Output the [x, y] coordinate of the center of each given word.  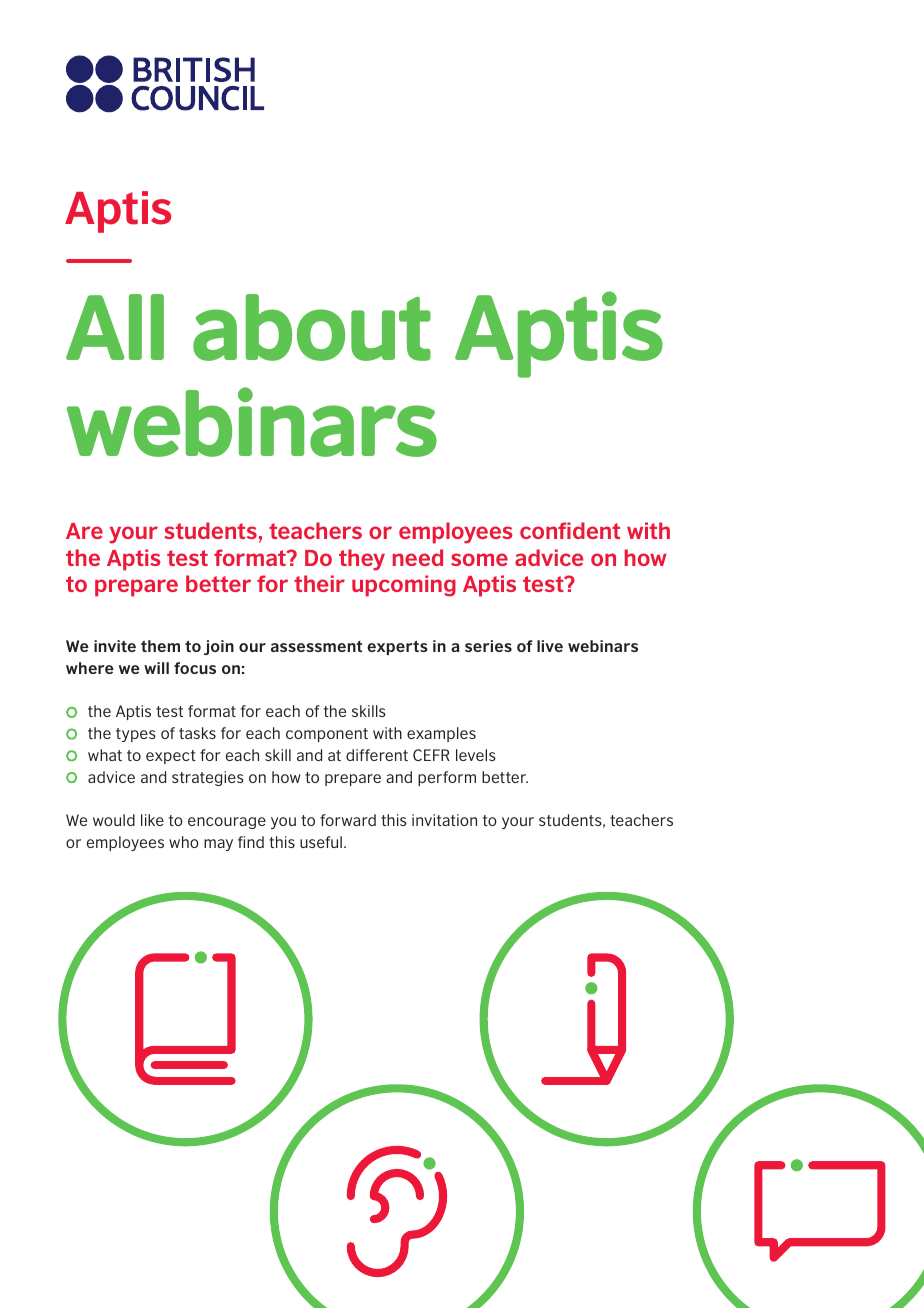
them [160, 646]
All [115, 327]
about [312, 327]
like [152, 820]
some [479, 559]
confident [570, 530]
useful [321, 842]
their [319, 583]
